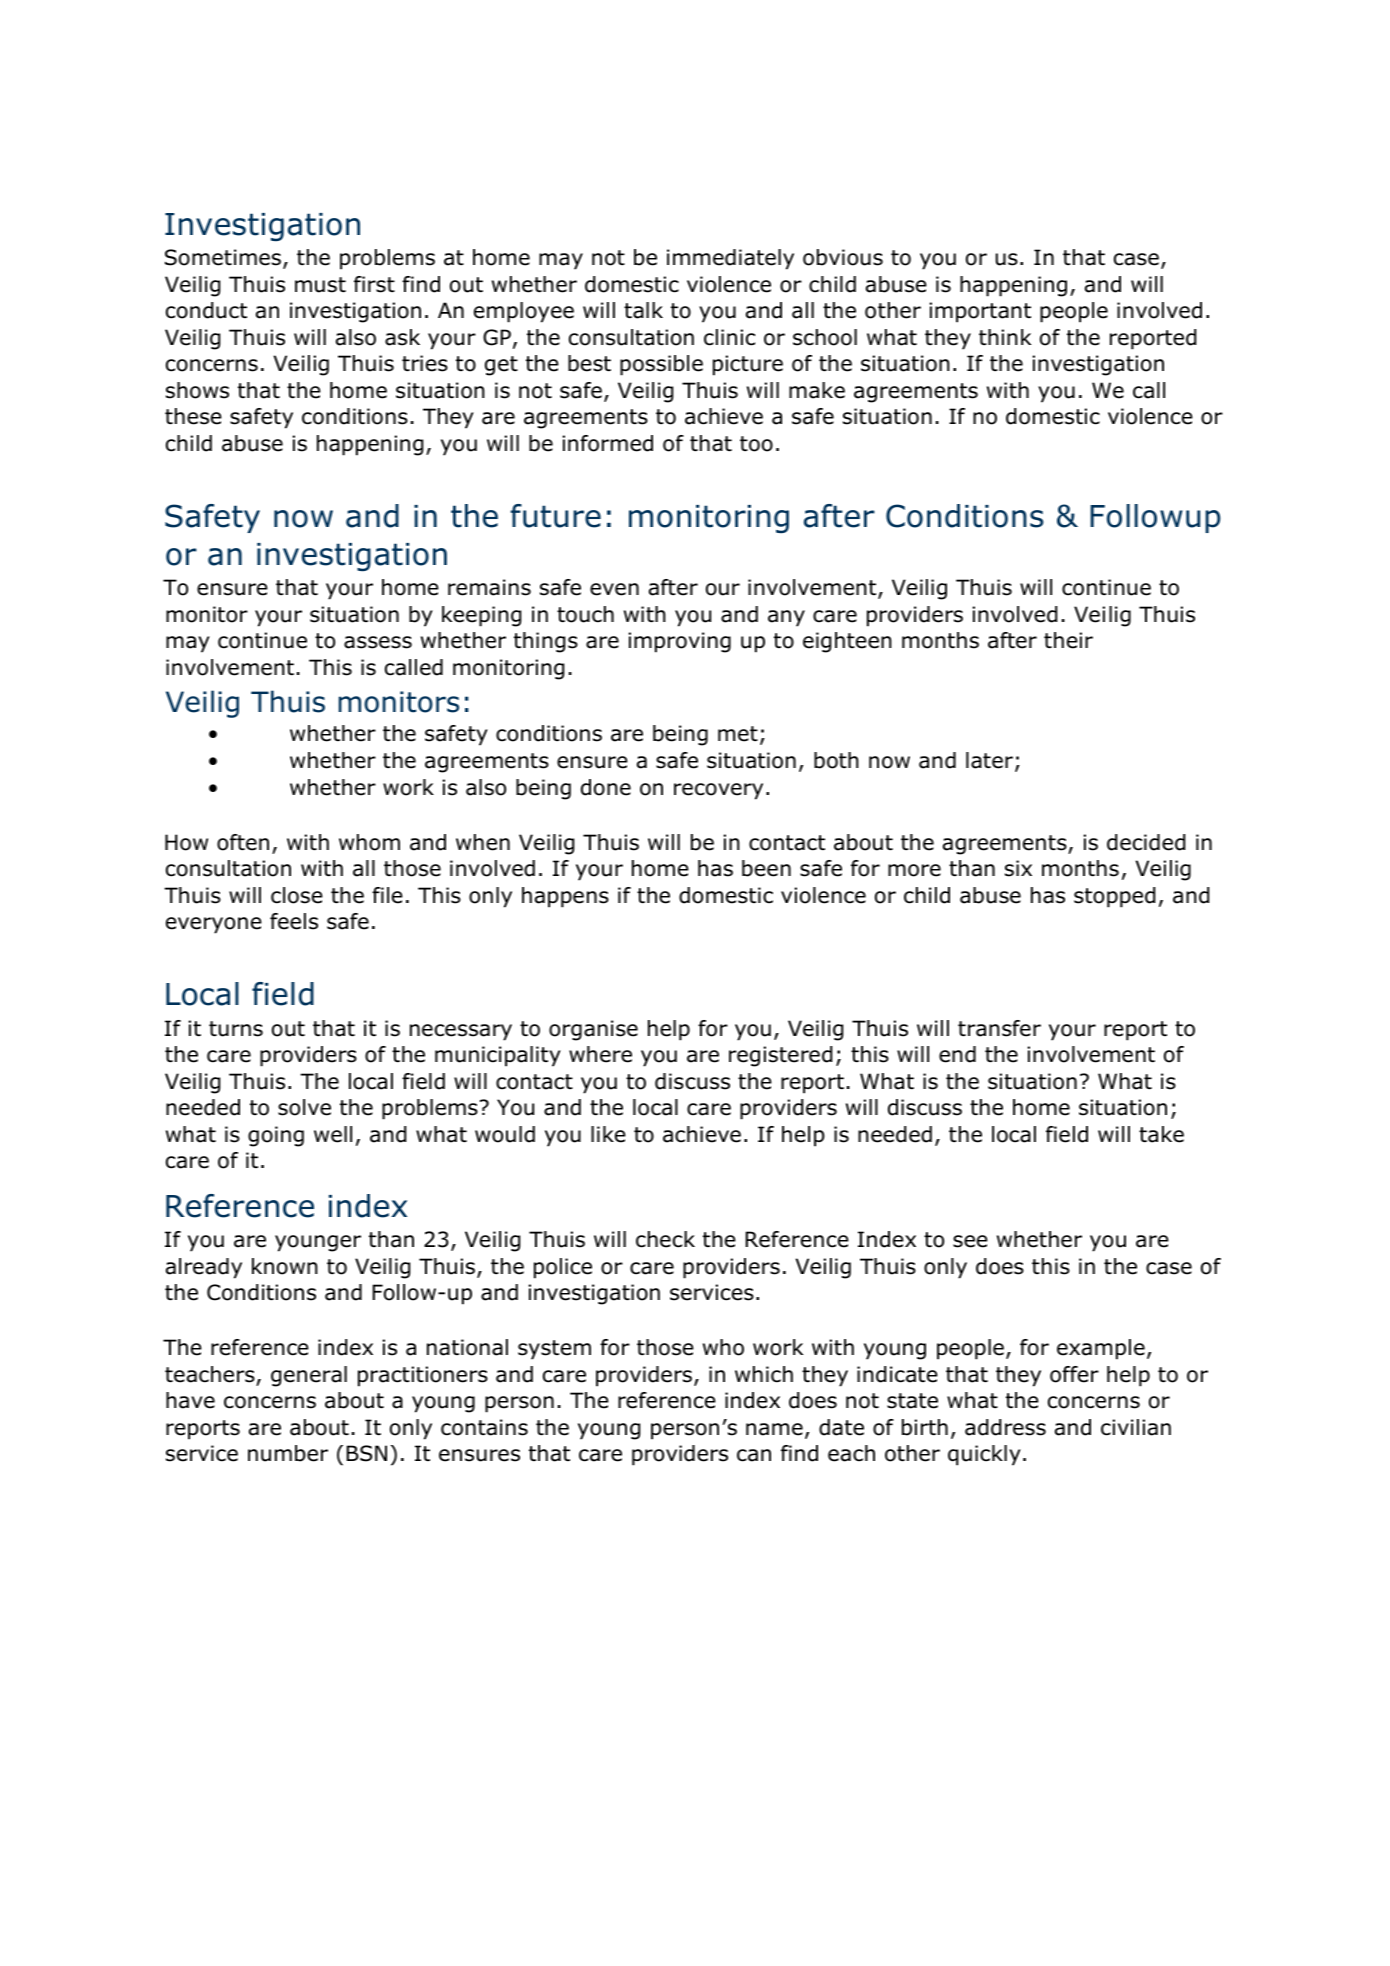 Image resolution: width=1390 pixels, height=1966 pixels. Describe the element at coordinates (766, 868) in the page. I see `been` at that location.
